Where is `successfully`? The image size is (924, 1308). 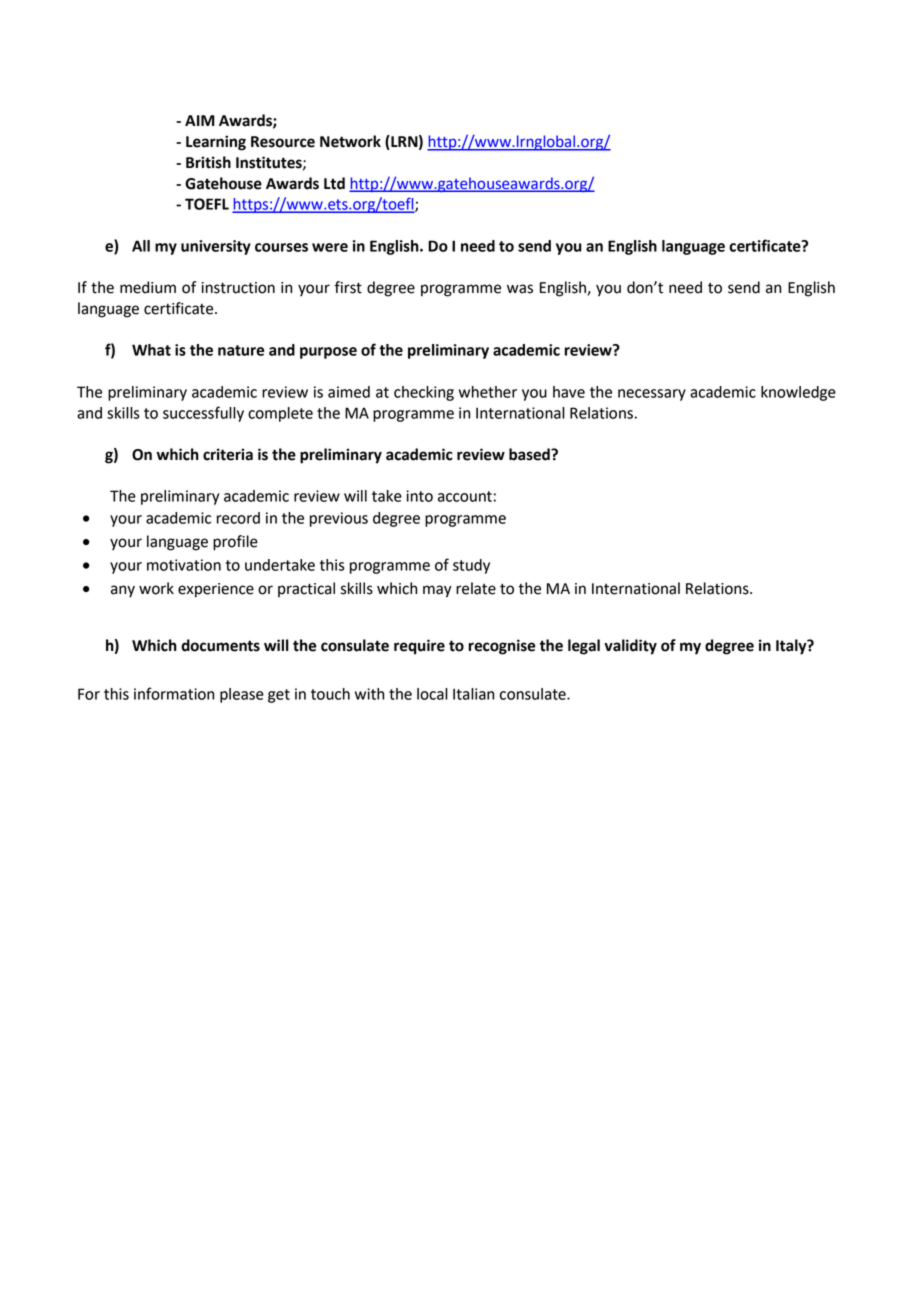
successfully is located at coordinates (203, 414).
